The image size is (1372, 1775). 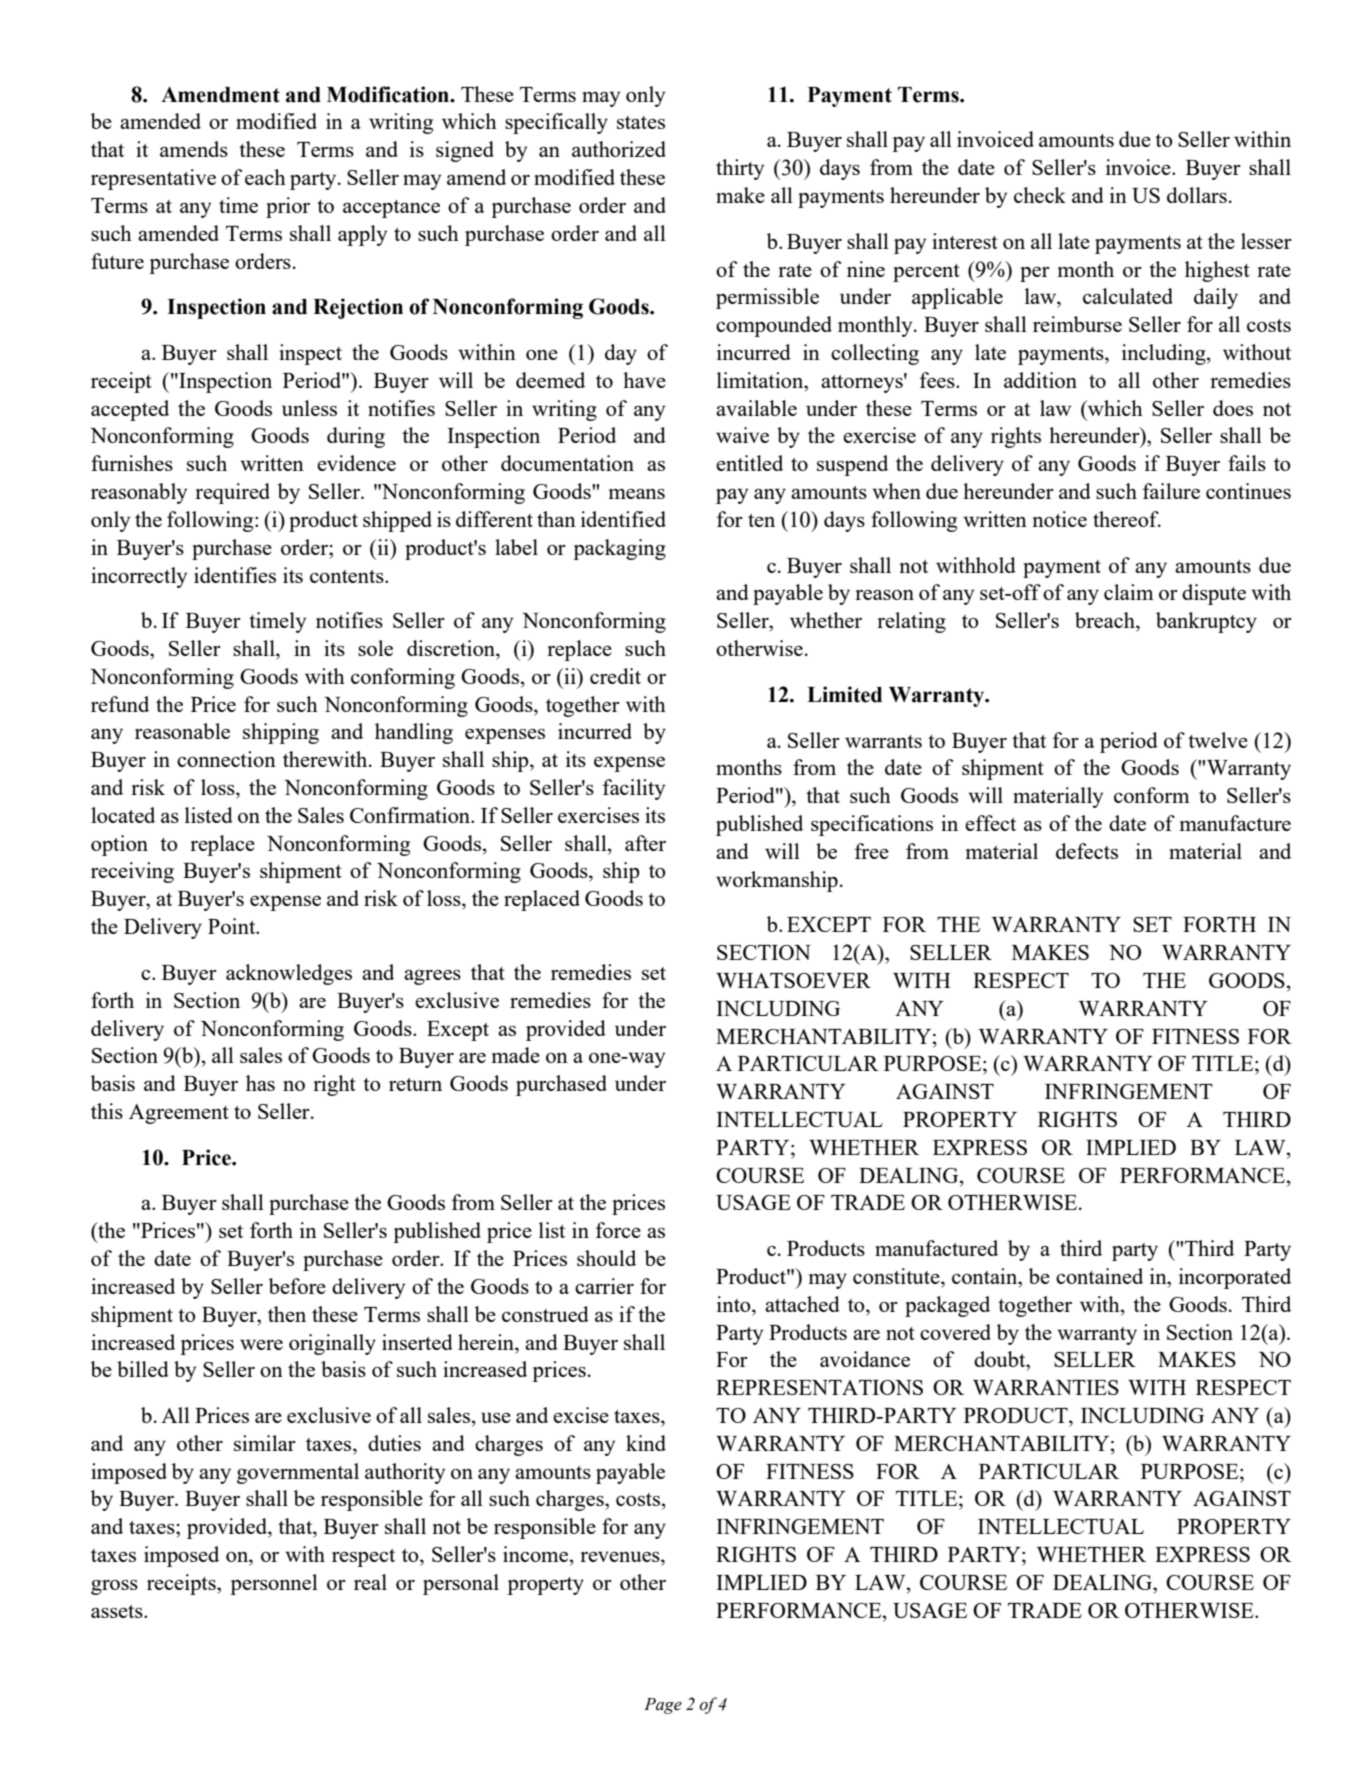 I want to click on WARRANTIES, so click(x=1046, y=1387).
